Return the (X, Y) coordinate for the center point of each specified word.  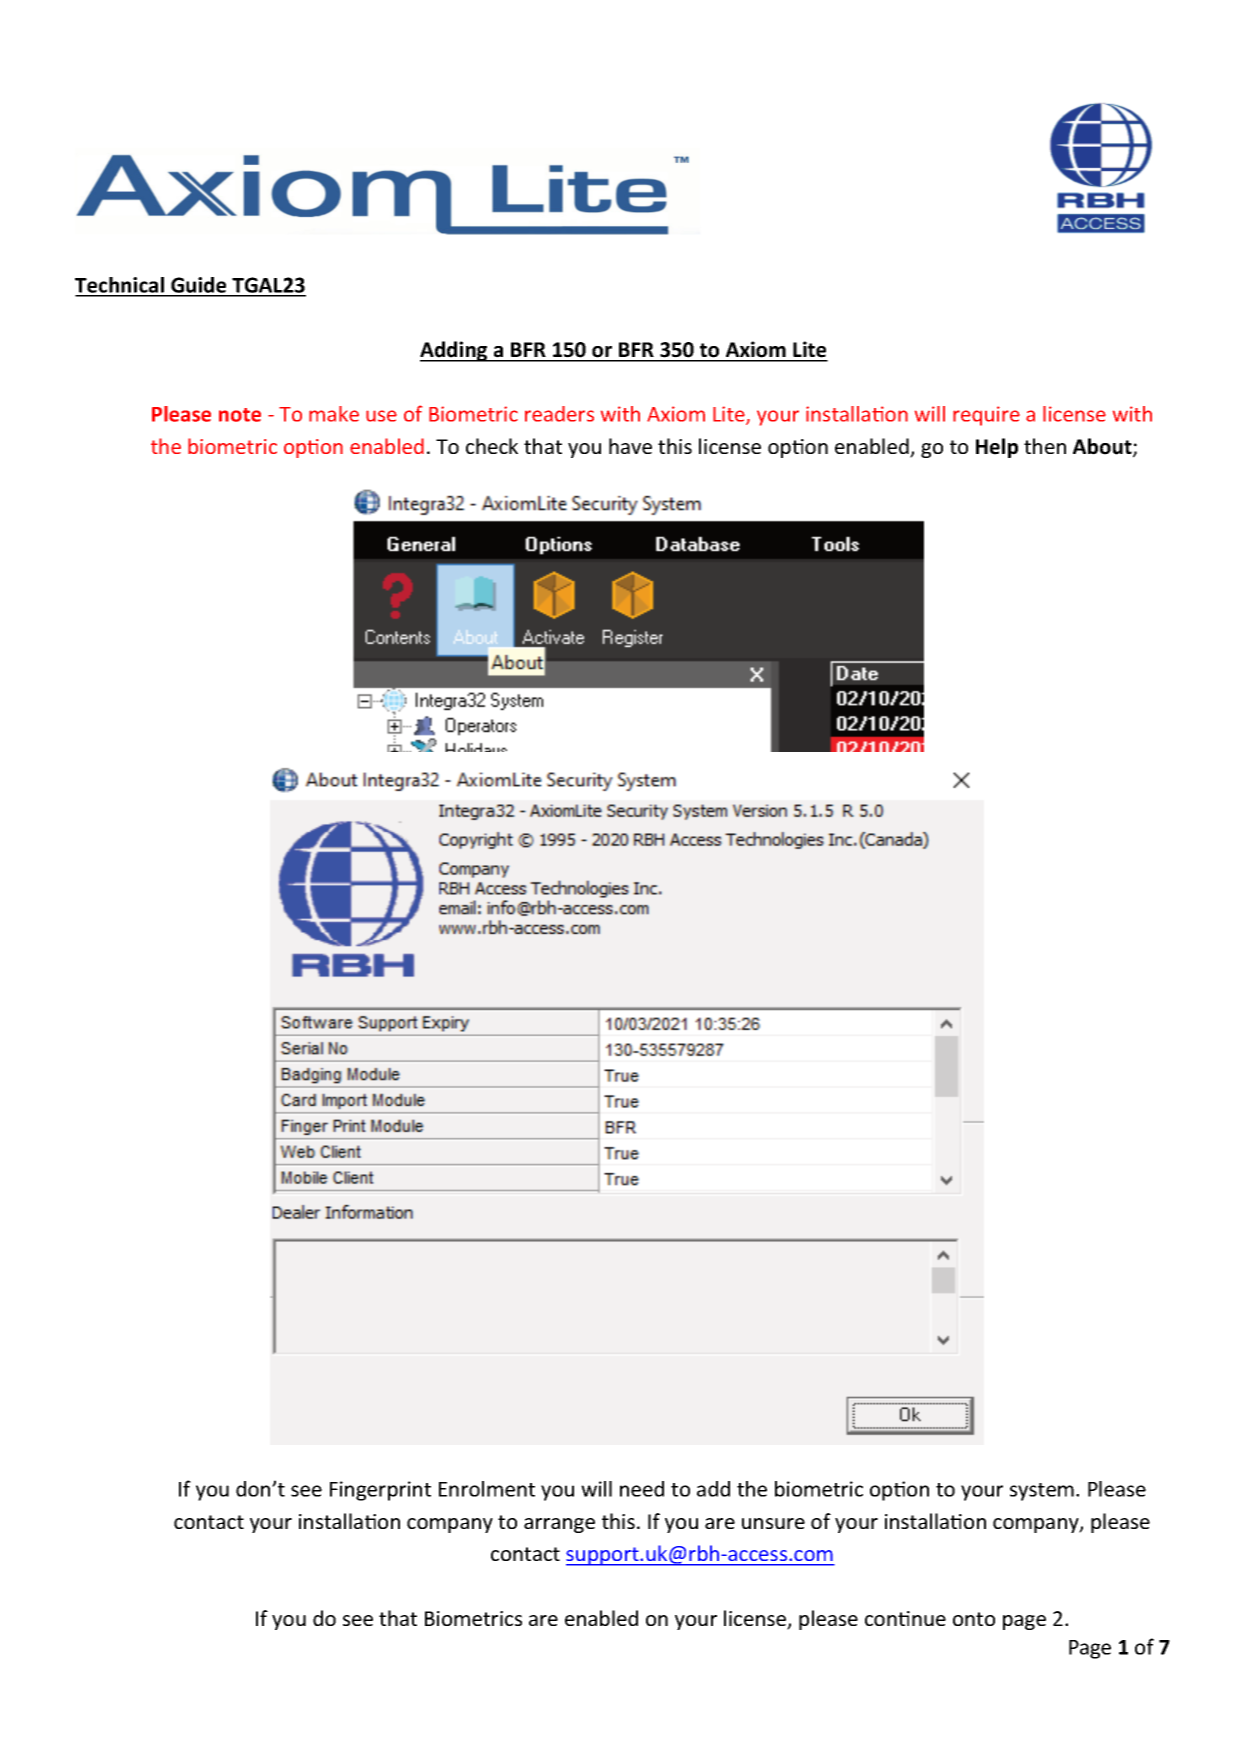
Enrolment (487, 1489)
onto (974, 1619)
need (642, 1489)
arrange (559, 1525)
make (334, 414)
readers (559, 414)
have (630, 446)
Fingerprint (380, 1491)
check (492, 446)
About (1103, 447)
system (1042, 1492)
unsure (773, 1523)
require (986, 416)
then (1045, 446)
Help (997, 448)
